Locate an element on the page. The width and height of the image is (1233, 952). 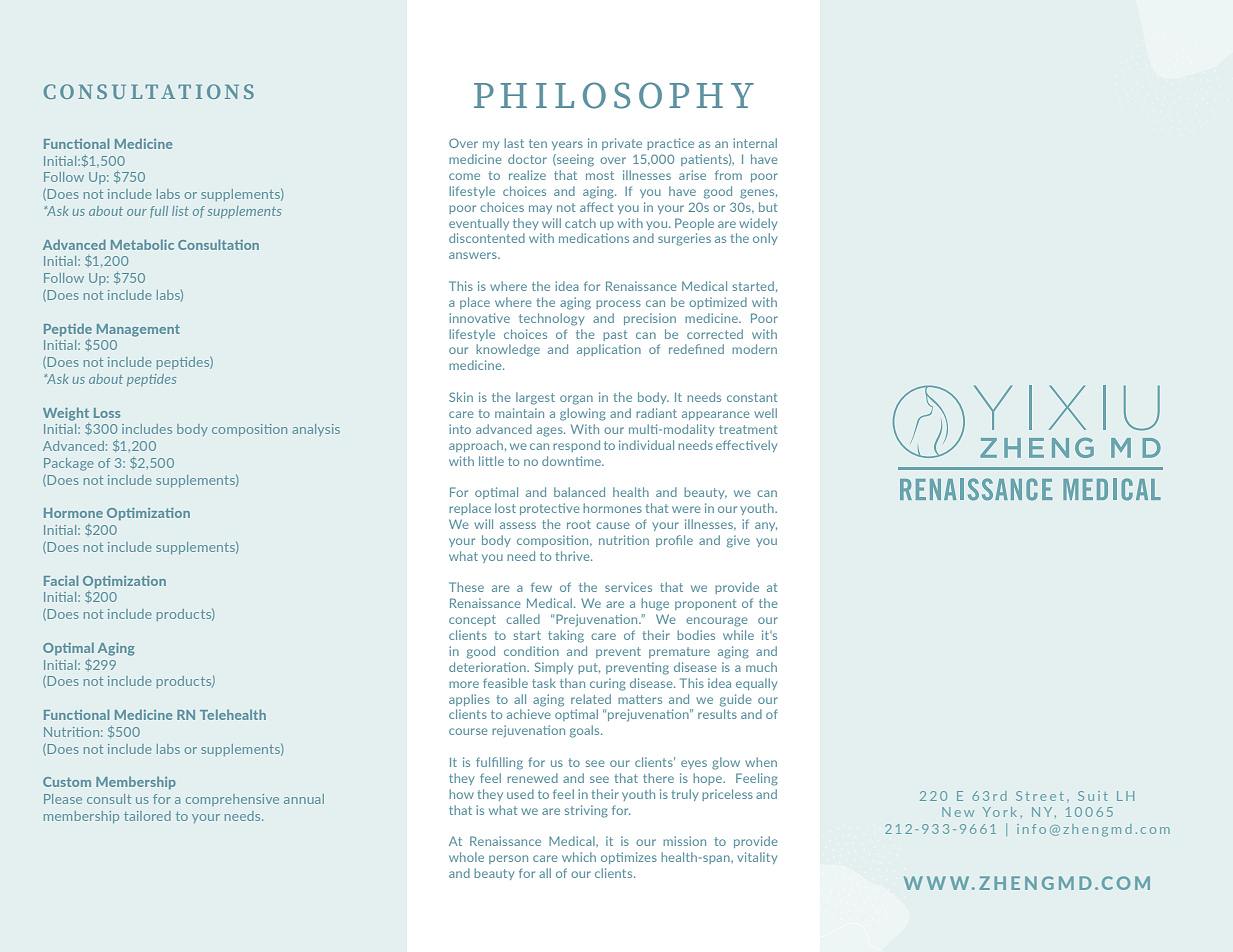
called is located at coordinates (523, 619).
